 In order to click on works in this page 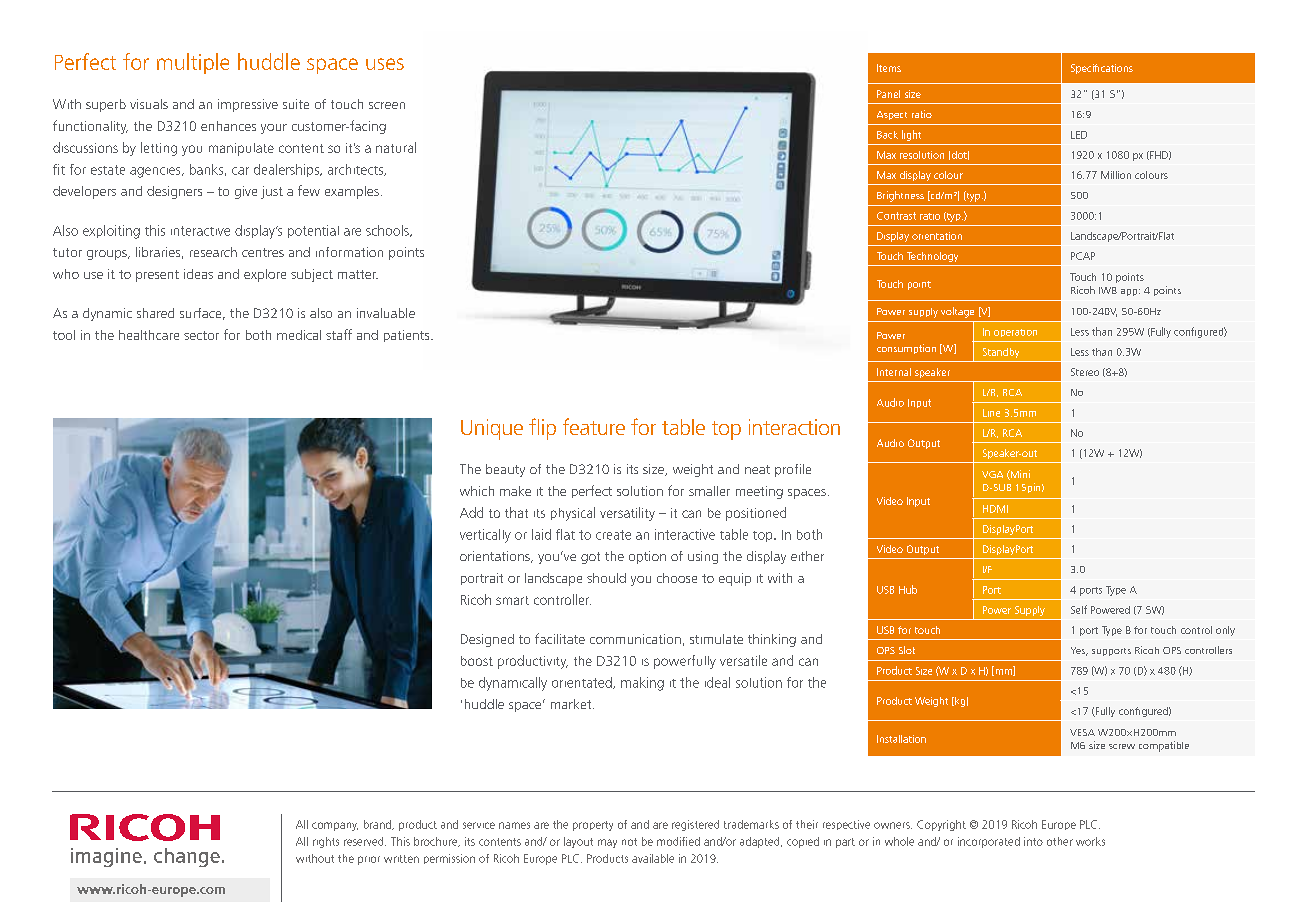, I will do `click(1090, 841)`.
